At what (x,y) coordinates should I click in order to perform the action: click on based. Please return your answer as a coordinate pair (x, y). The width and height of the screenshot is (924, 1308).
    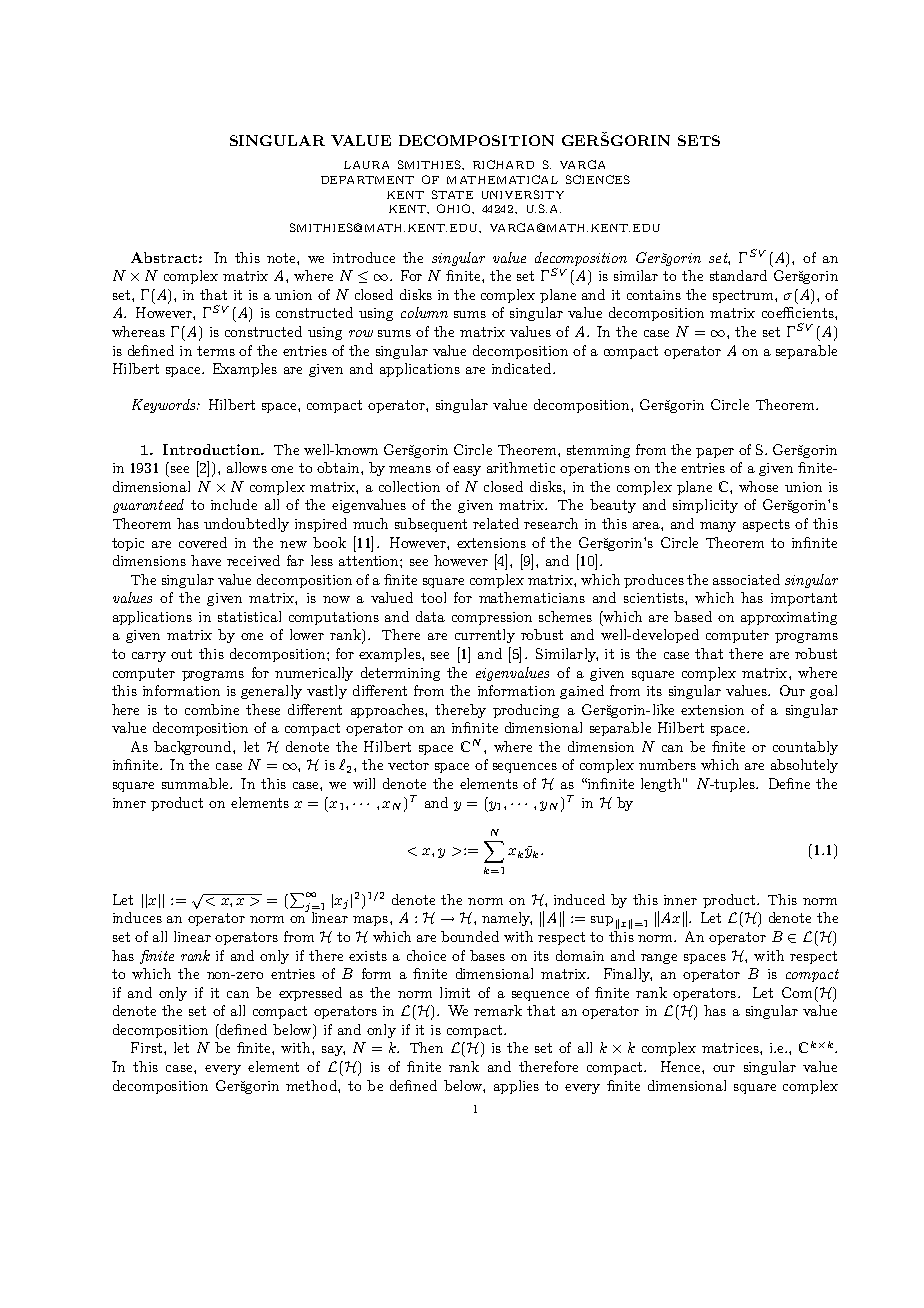
    Looking at the image, I should click on (693, 616).
